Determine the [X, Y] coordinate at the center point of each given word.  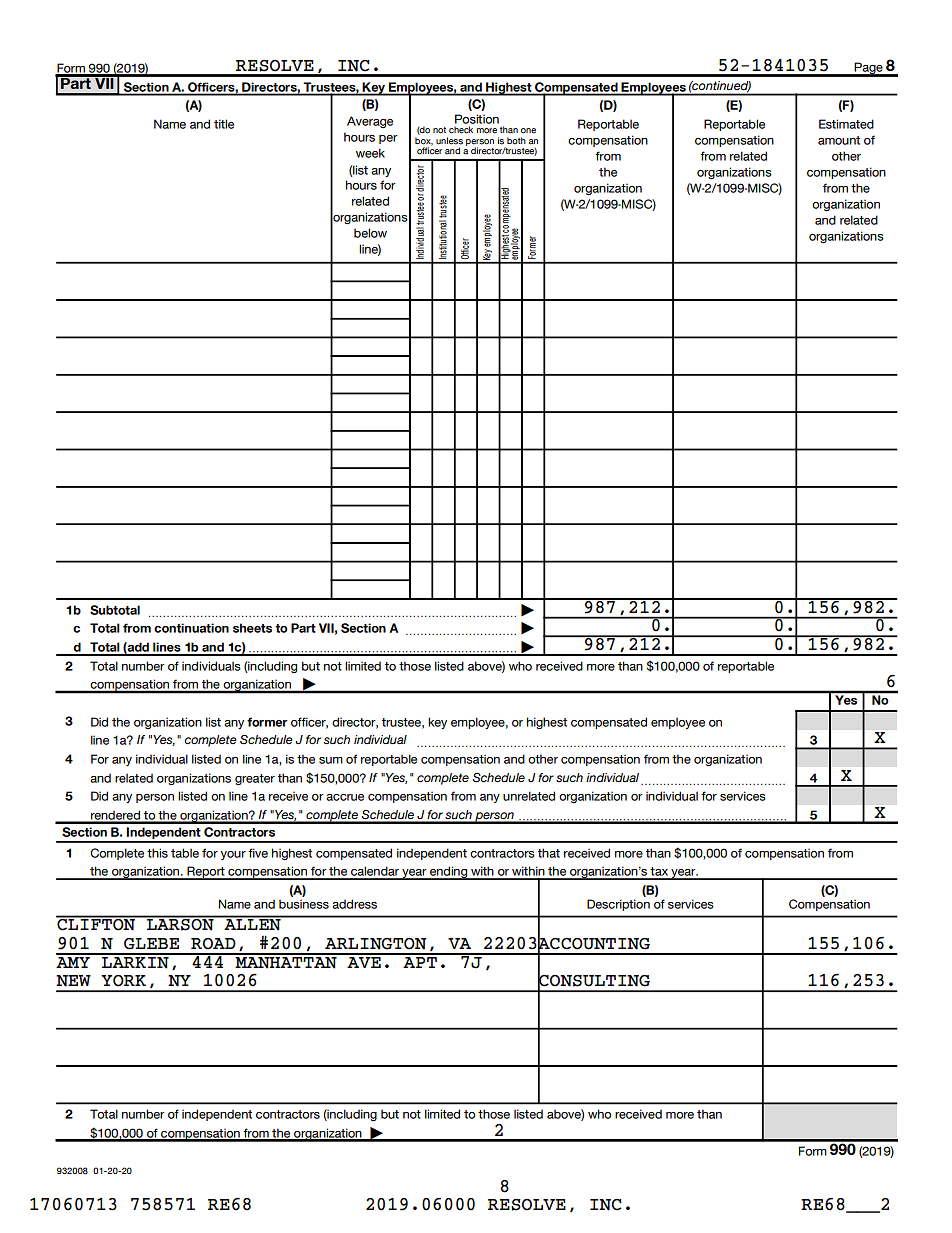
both [516, 141]
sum [331, 760]
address [354, 904]
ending [449, 873]
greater [255, 780]
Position [477, 119]
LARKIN [135, 961]
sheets [252, 628]
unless [449, 141]
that [549, 853]
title [224, 124]
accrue [345, 797]
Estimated [846, 124]
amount [839, 140]
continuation [191, 628]
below [370, 233]
